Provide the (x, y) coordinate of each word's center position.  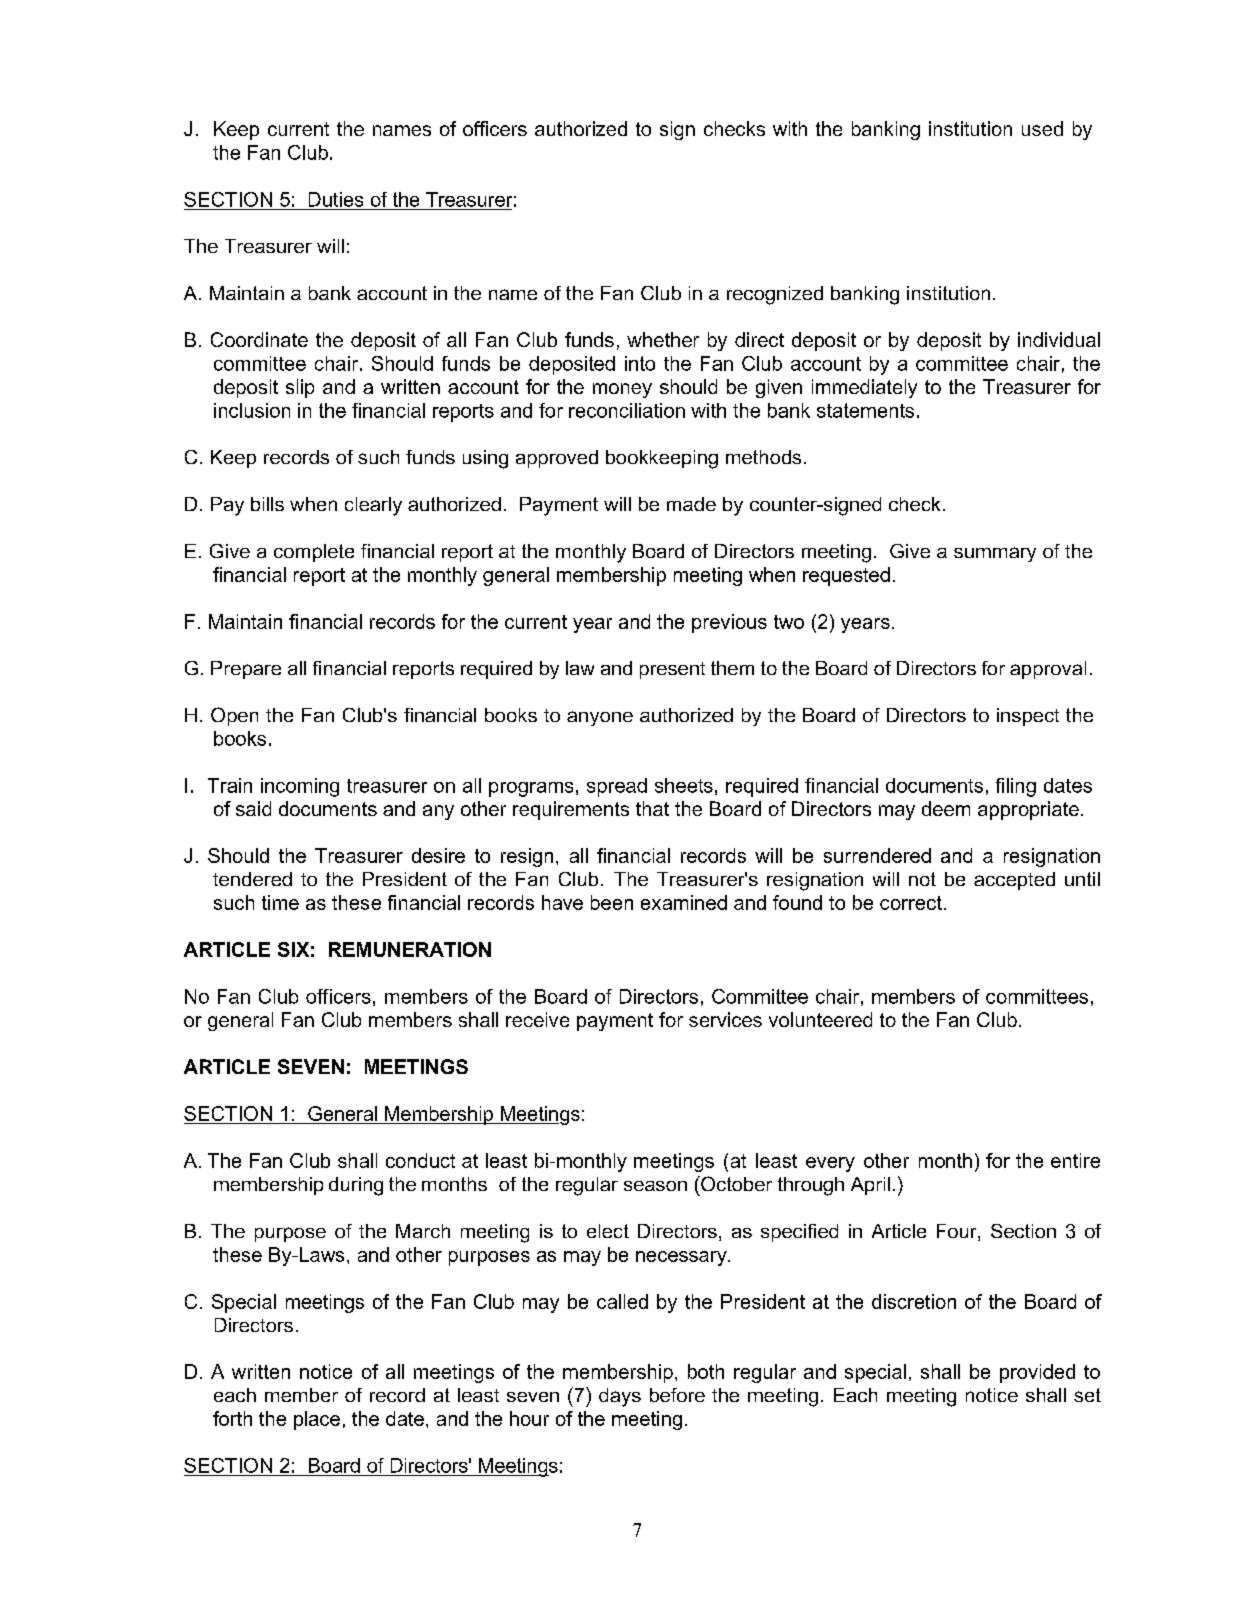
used (1042, 128)
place (317, 1420)
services (725, 1019)
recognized (775, 295)
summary (995, 554)
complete (314, 553)
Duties (336, 199)
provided (1037, 1373)
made (691, 504)
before (677, 1395)
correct (911, 903)
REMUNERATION (410, 949)
